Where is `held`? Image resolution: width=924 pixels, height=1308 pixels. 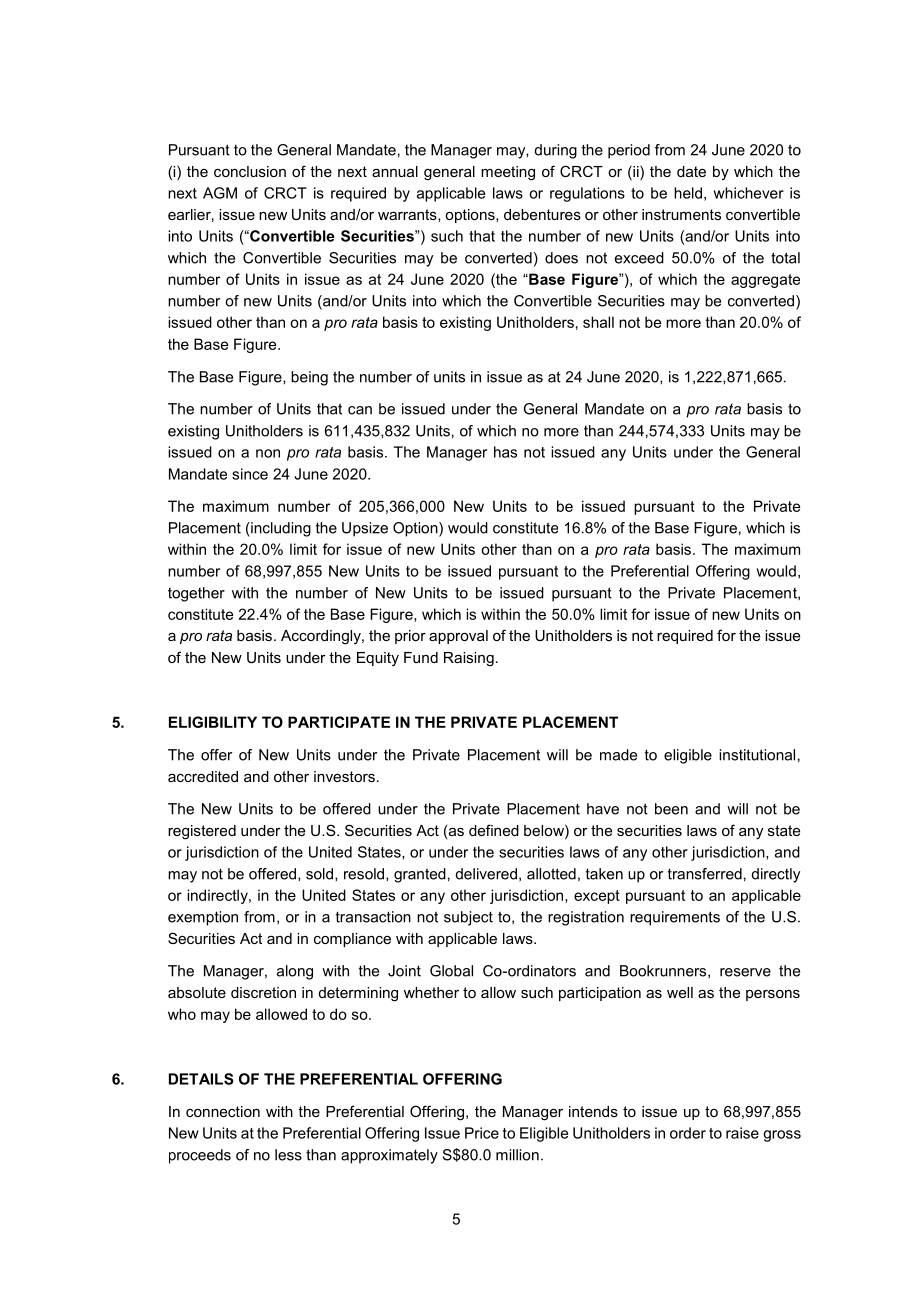
held is located at coordinates (688, 193).
